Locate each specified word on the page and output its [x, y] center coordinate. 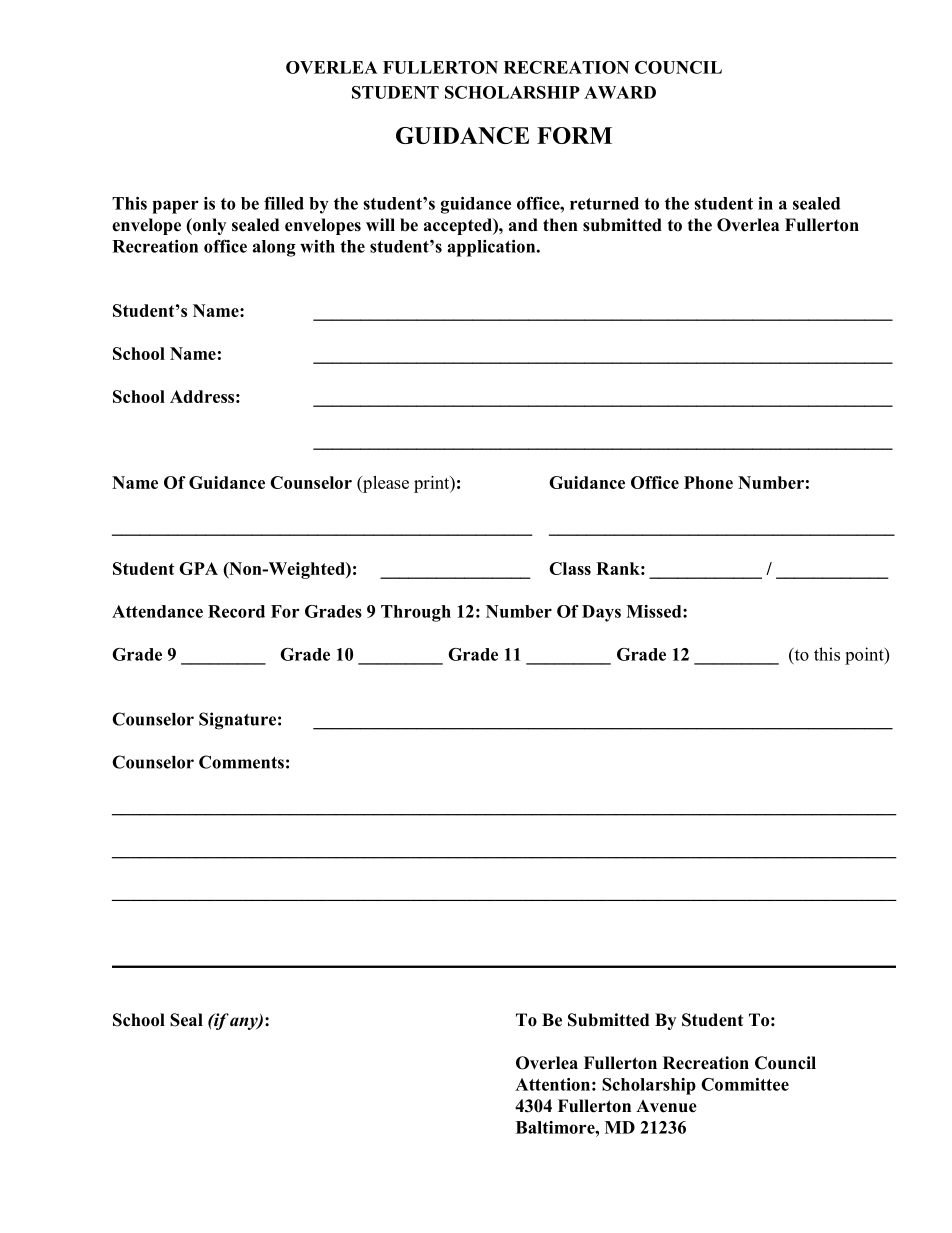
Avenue [666, 1106]
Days [601, 613]
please [385, 484]
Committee [745, 1084]
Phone [708, 482]
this [827, 654]
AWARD [620, 92]
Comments [241, 762]
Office [655, 482]
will [380, 224]
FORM [574, 135]
